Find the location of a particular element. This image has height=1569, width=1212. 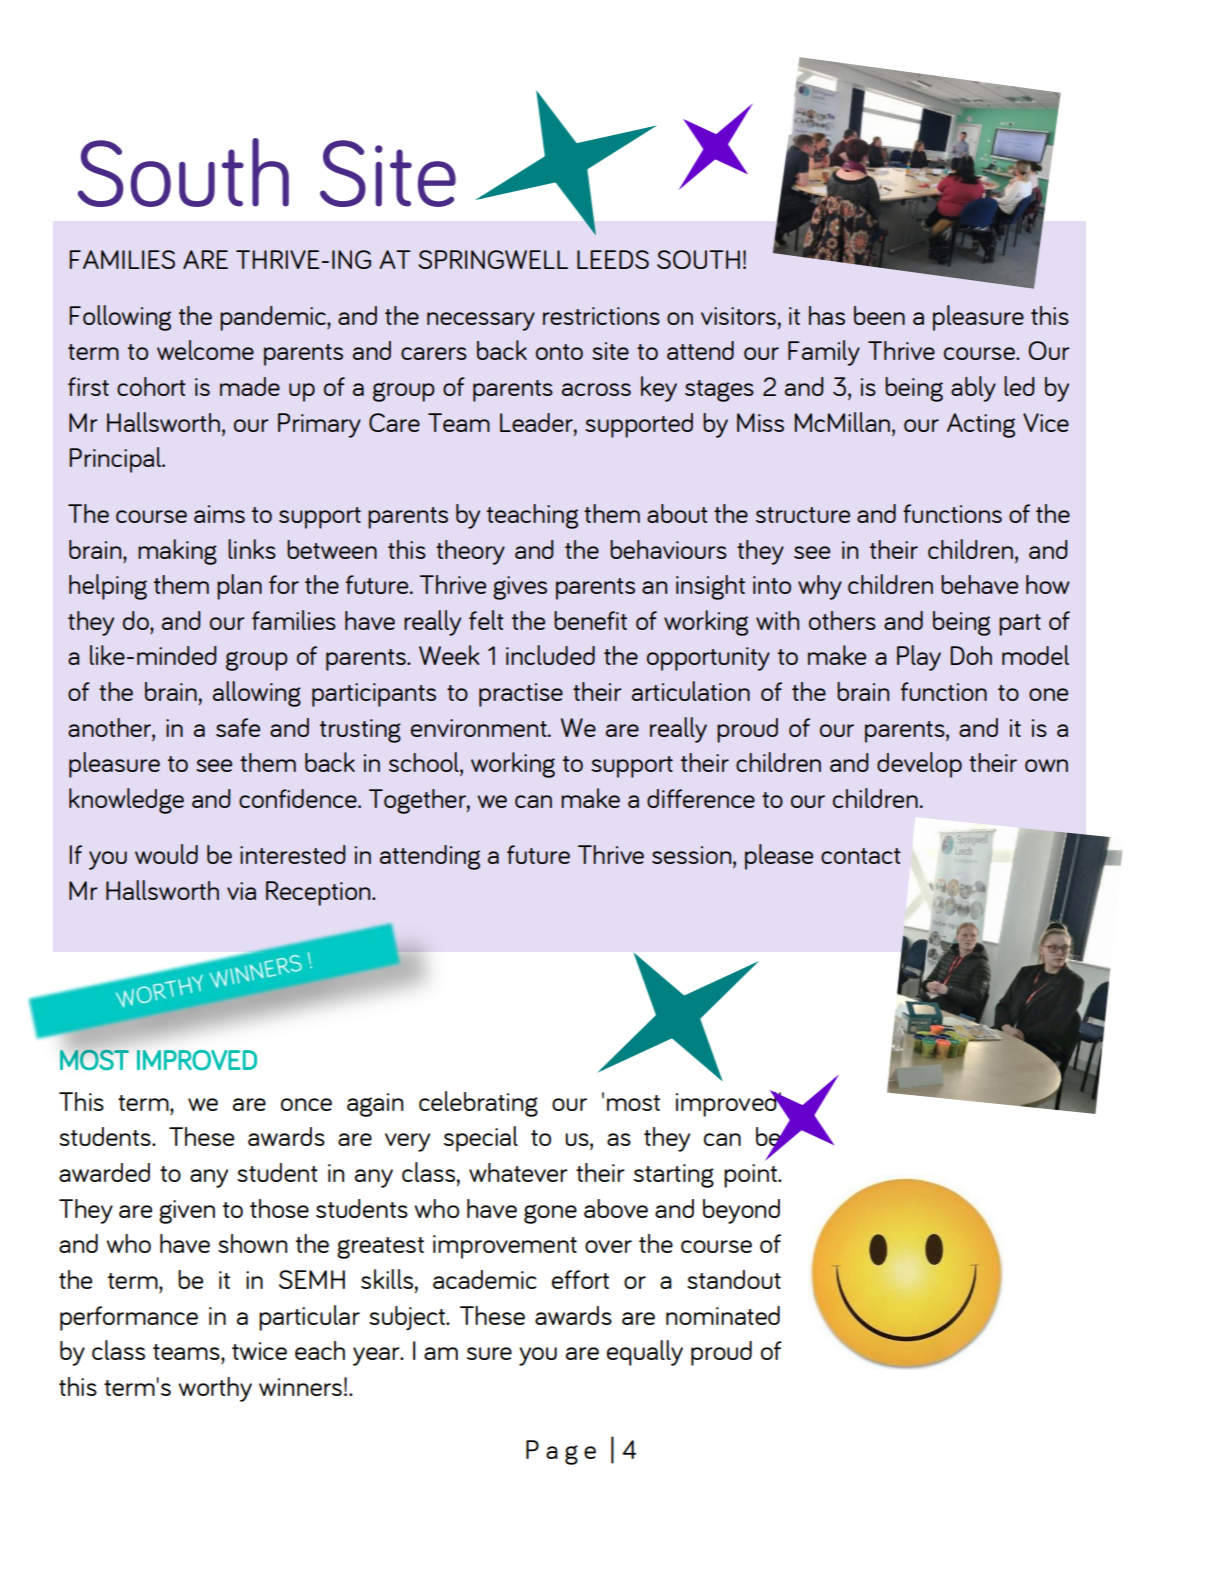

restrictions is located at coordinates (601, 316).
